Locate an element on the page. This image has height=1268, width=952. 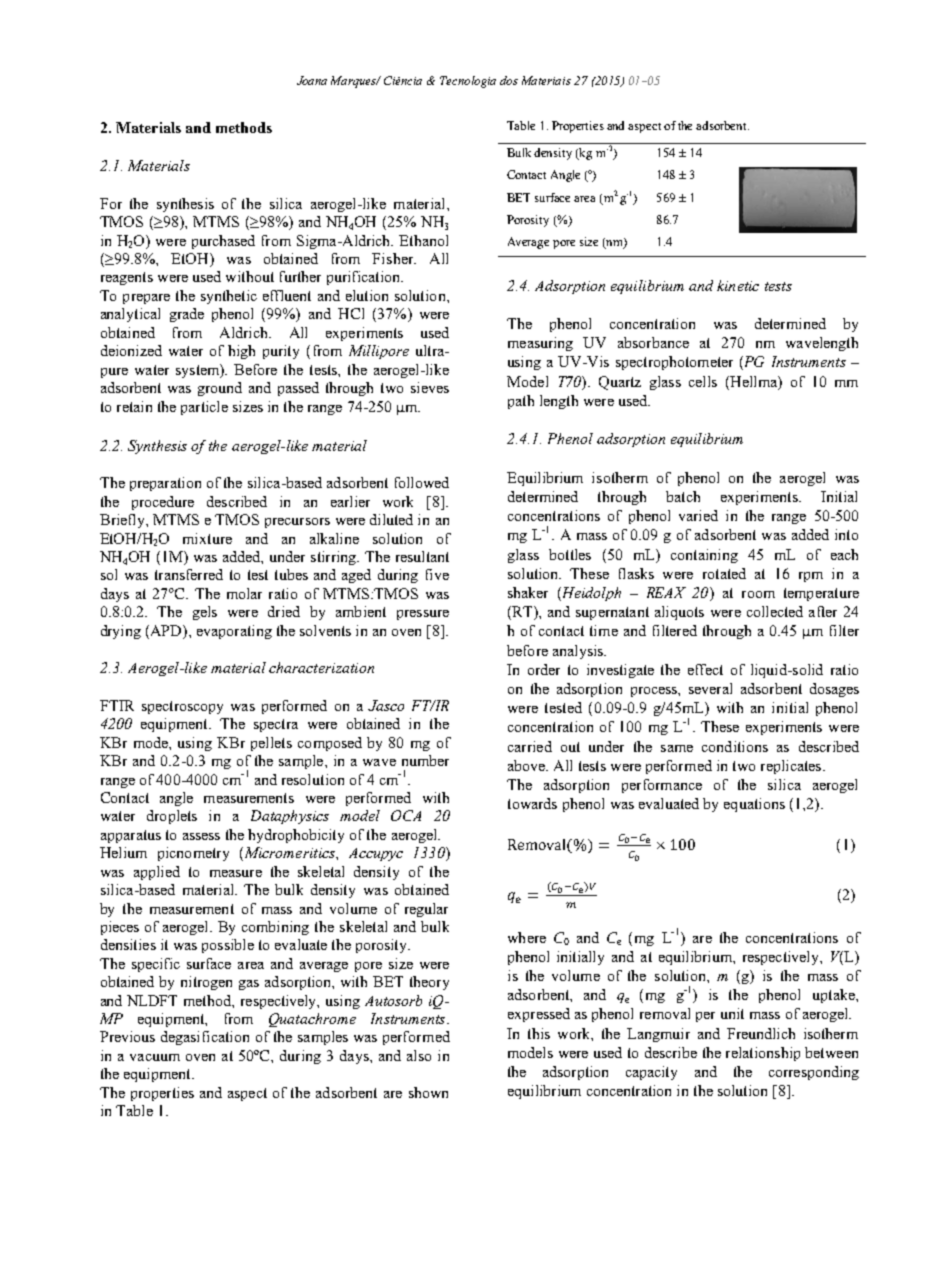
kinetic is located at coordinates (738, 285).
